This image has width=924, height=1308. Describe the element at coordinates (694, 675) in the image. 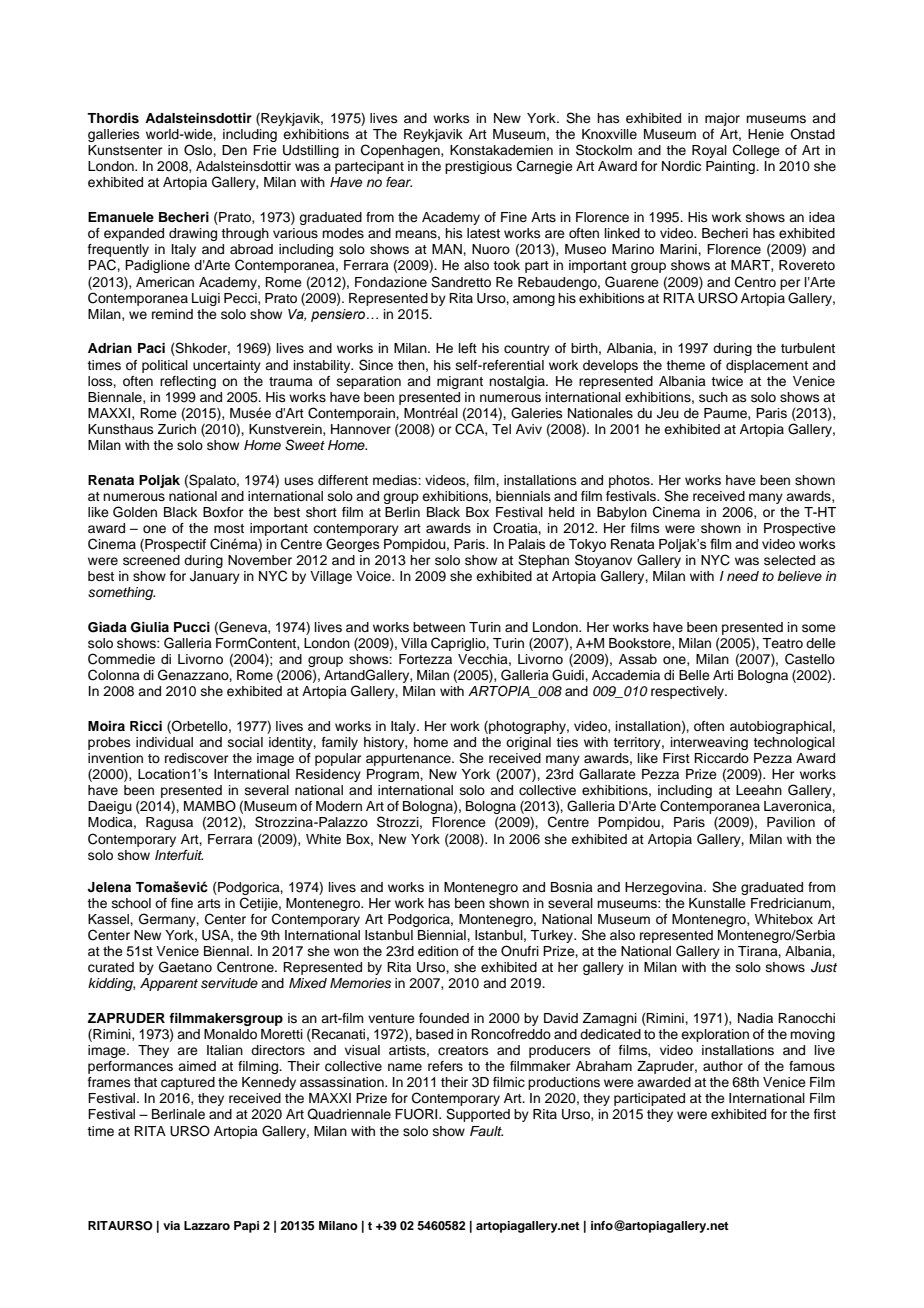

I see `Belle` at that location.
